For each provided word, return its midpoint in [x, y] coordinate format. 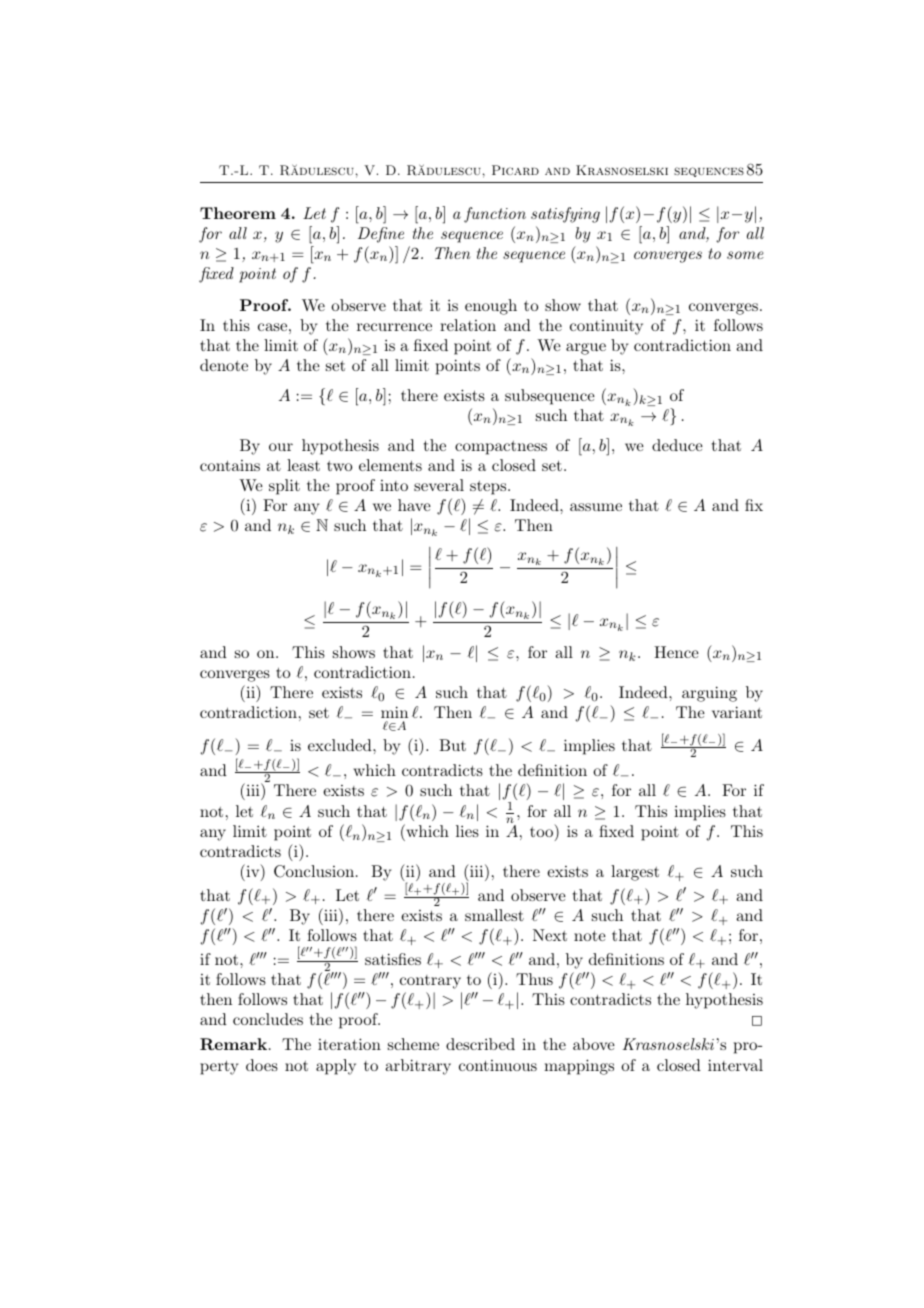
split [284, 487]
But [452, 745]
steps [489, 488]
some [745, 255]
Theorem [238, 213]
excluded [341, 745]
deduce [677, 445]
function [495, 215]
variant [737, 712]
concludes [268, 1019]
